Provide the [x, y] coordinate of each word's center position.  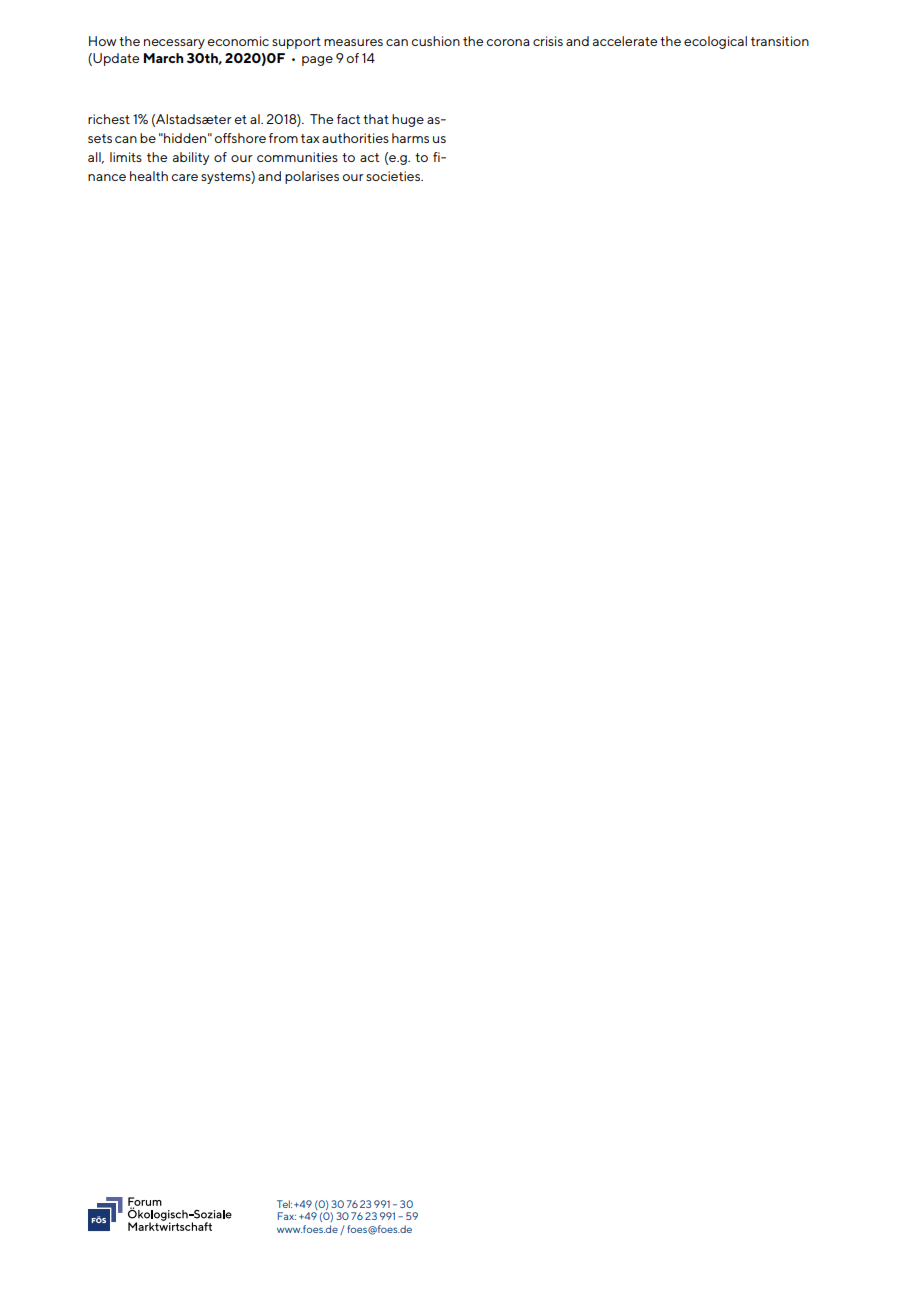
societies [394, 176]
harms [410, 138]
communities [297, 157]
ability [191, 158]
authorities [355, 138]
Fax [287, 1216]
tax [310, 138]
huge [408, 120]
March [163, 58]
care [184, 177]
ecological [715, 42]
